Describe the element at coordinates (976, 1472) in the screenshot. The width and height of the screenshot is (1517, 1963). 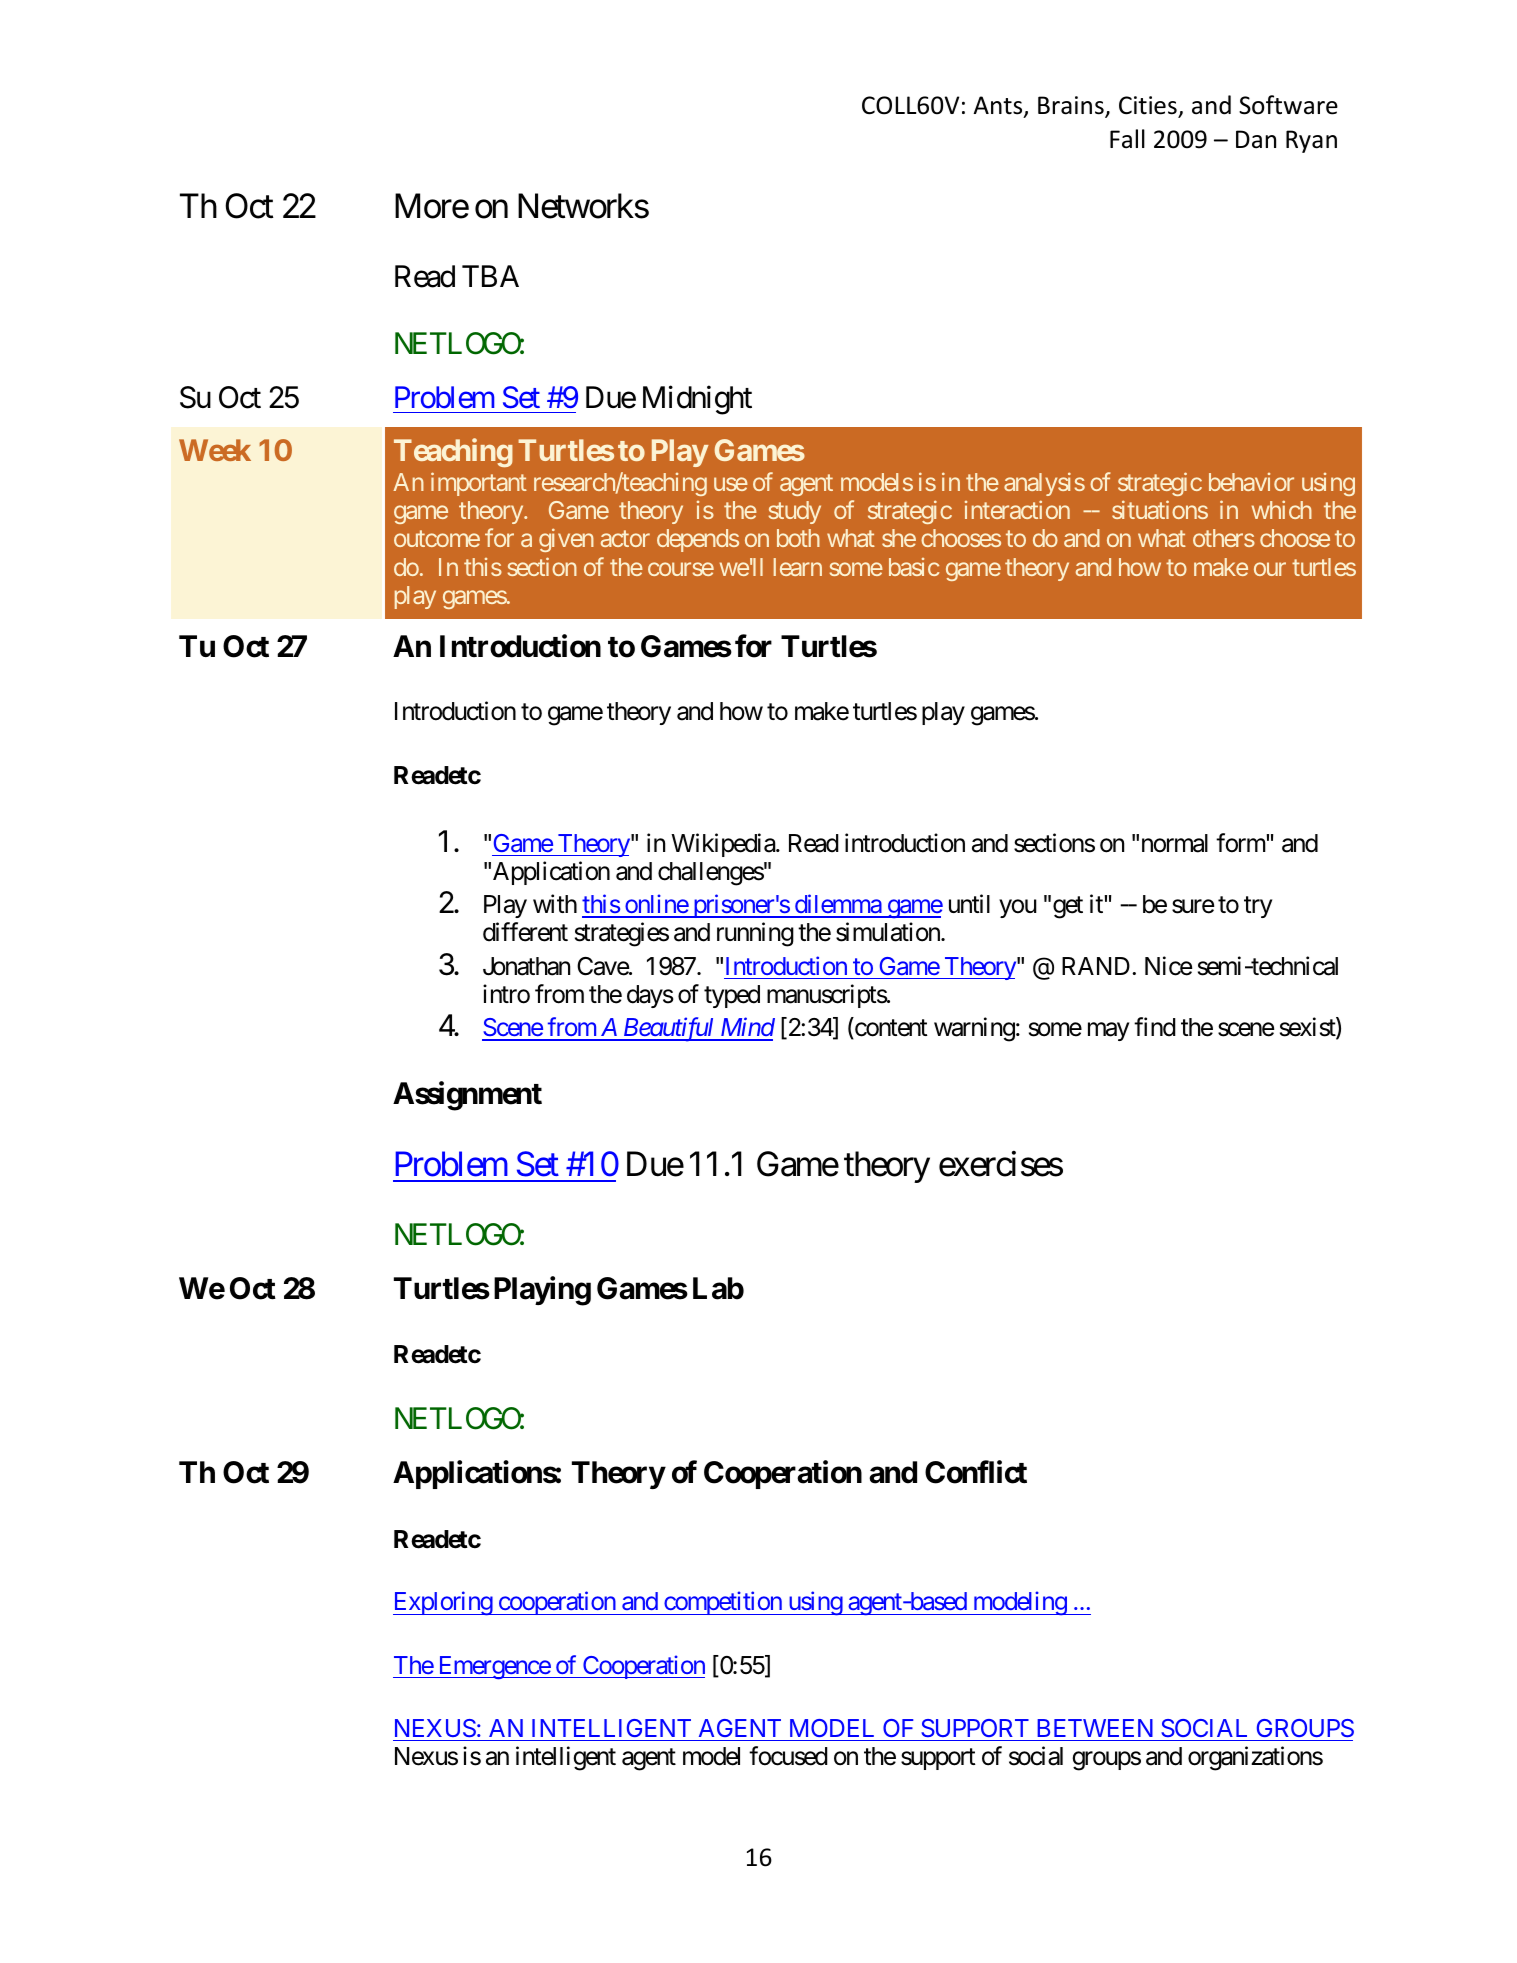
I see `Conflict` at that location.
